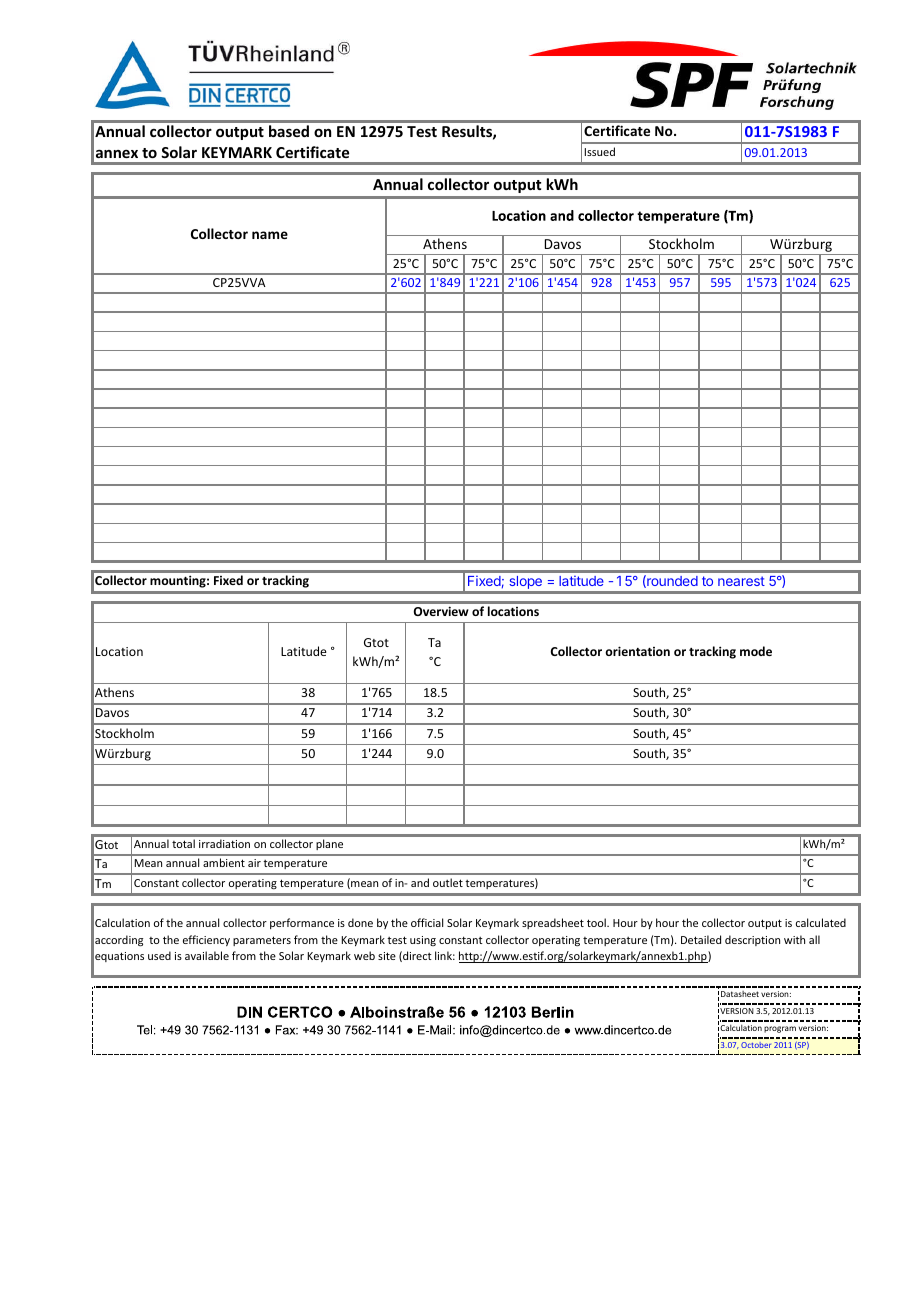  I want to click on total, so click(183, 843).
